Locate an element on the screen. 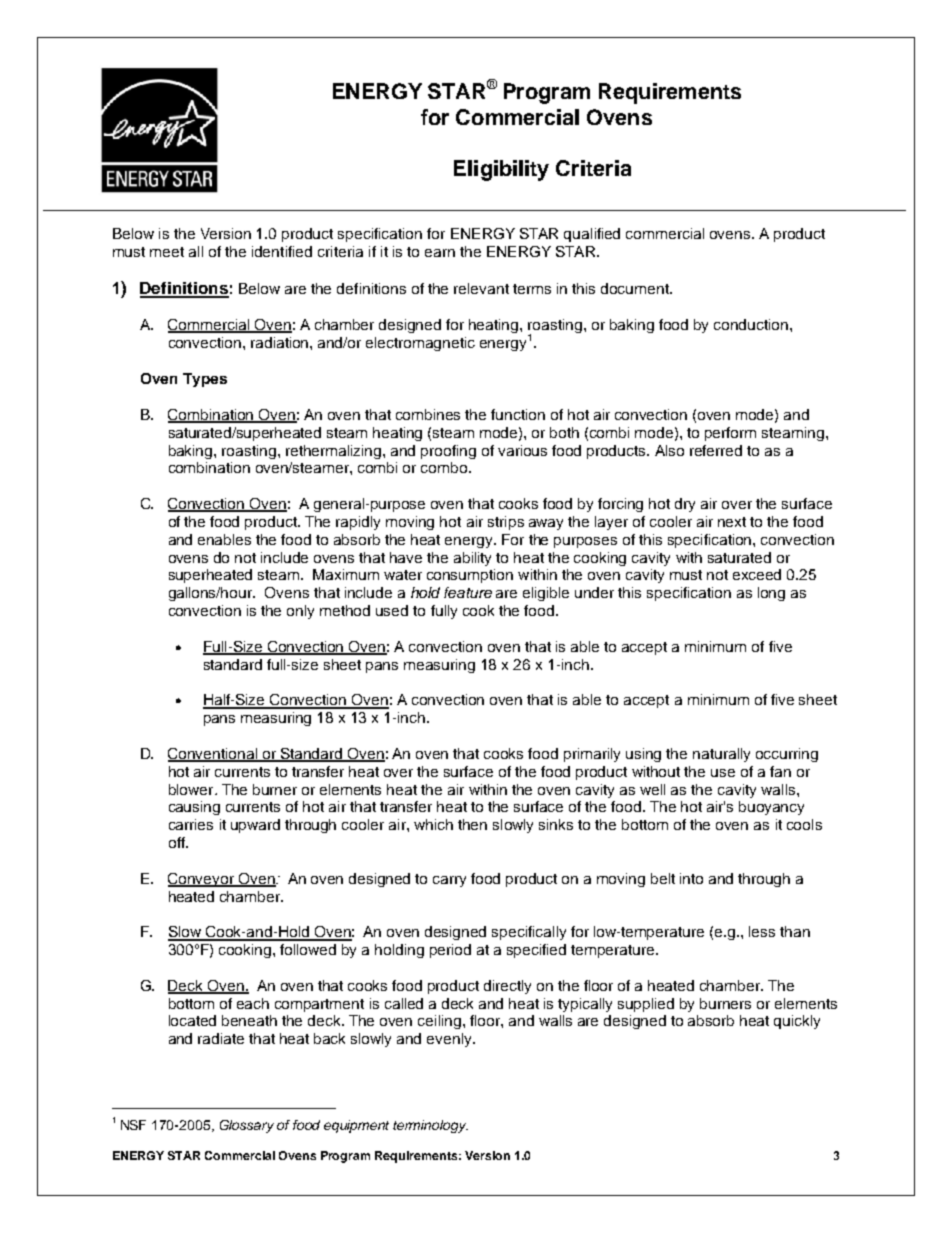 Image resolution: width=952 pixels, height=1233 pixels. Conveyor is located at coordinates (202, 880).
